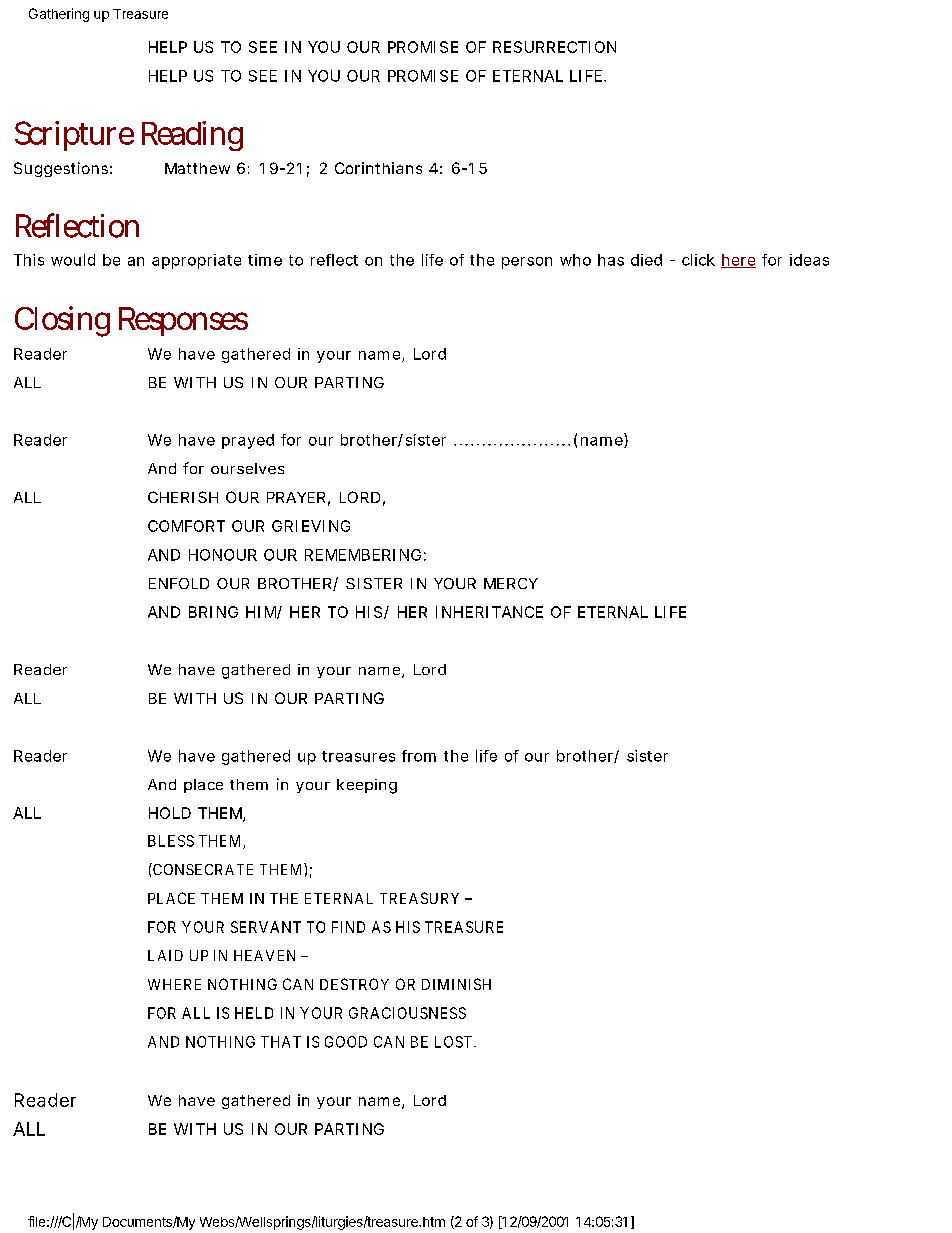 This document has height=1233, width=952. I want to click on GRACIOUSNESS, so click(407, 1013).
